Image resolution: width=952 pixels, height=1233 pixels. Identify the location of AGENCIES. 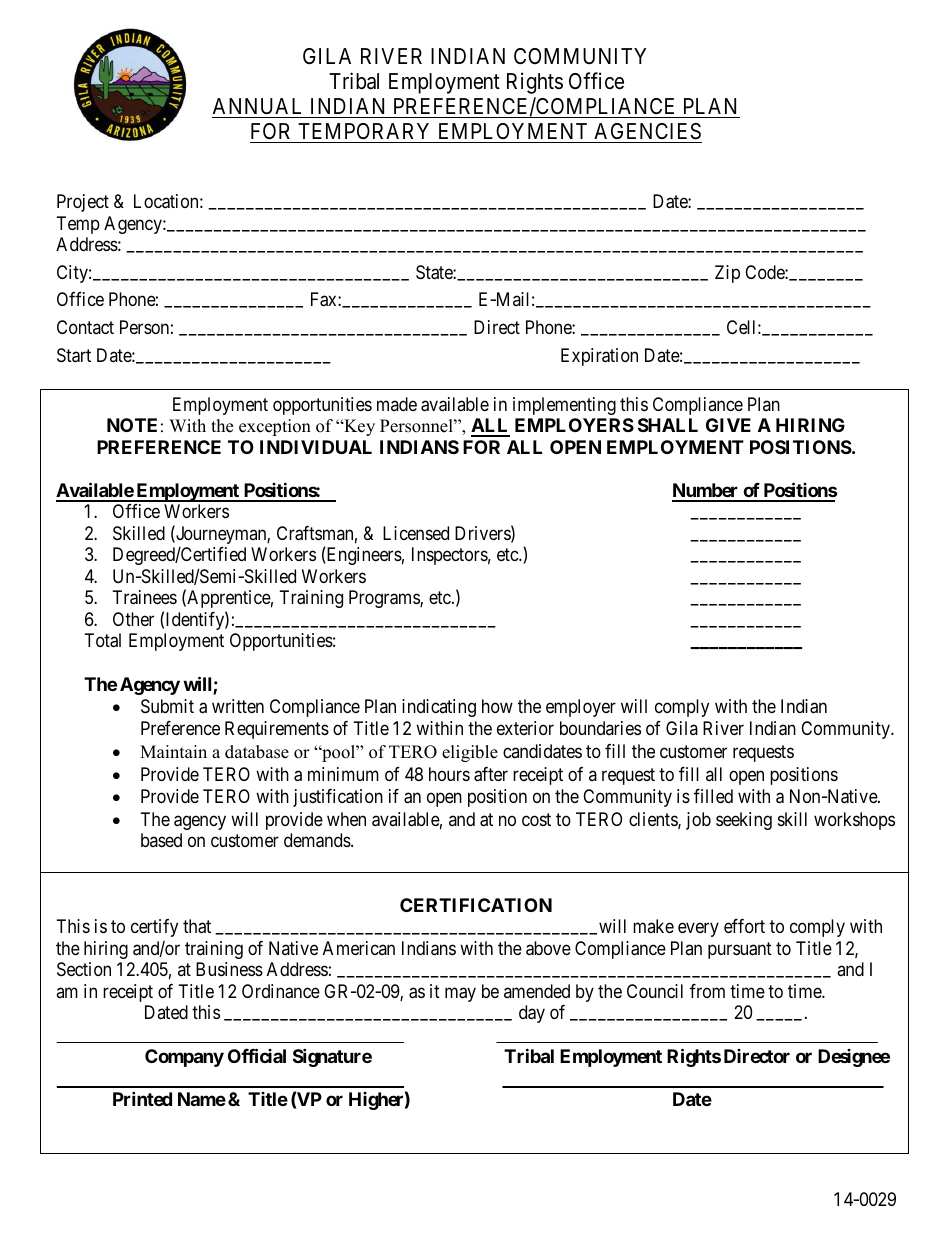
(647, 133).
